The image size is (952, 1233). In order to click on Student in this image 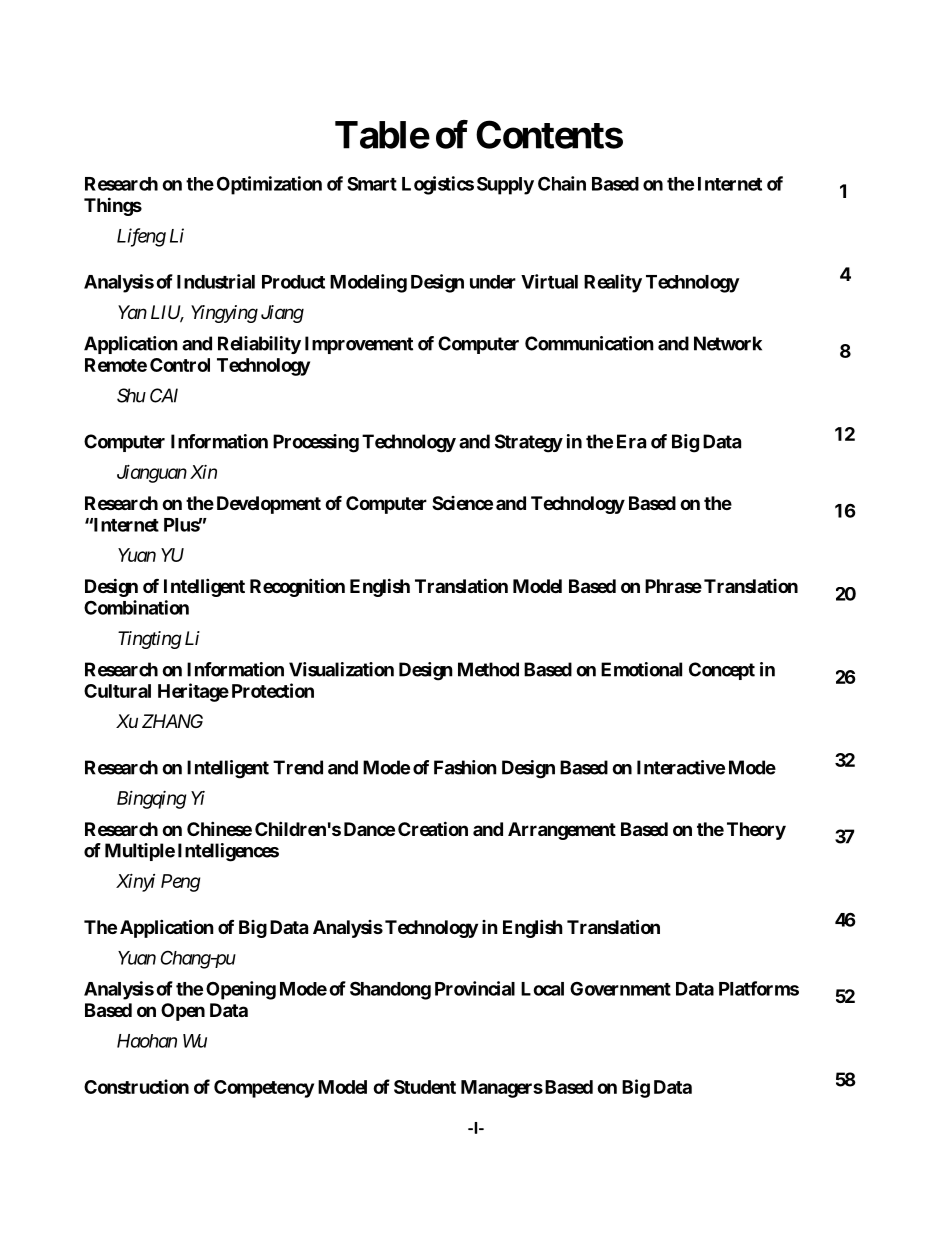, I will do `click(425, 1087)`.
